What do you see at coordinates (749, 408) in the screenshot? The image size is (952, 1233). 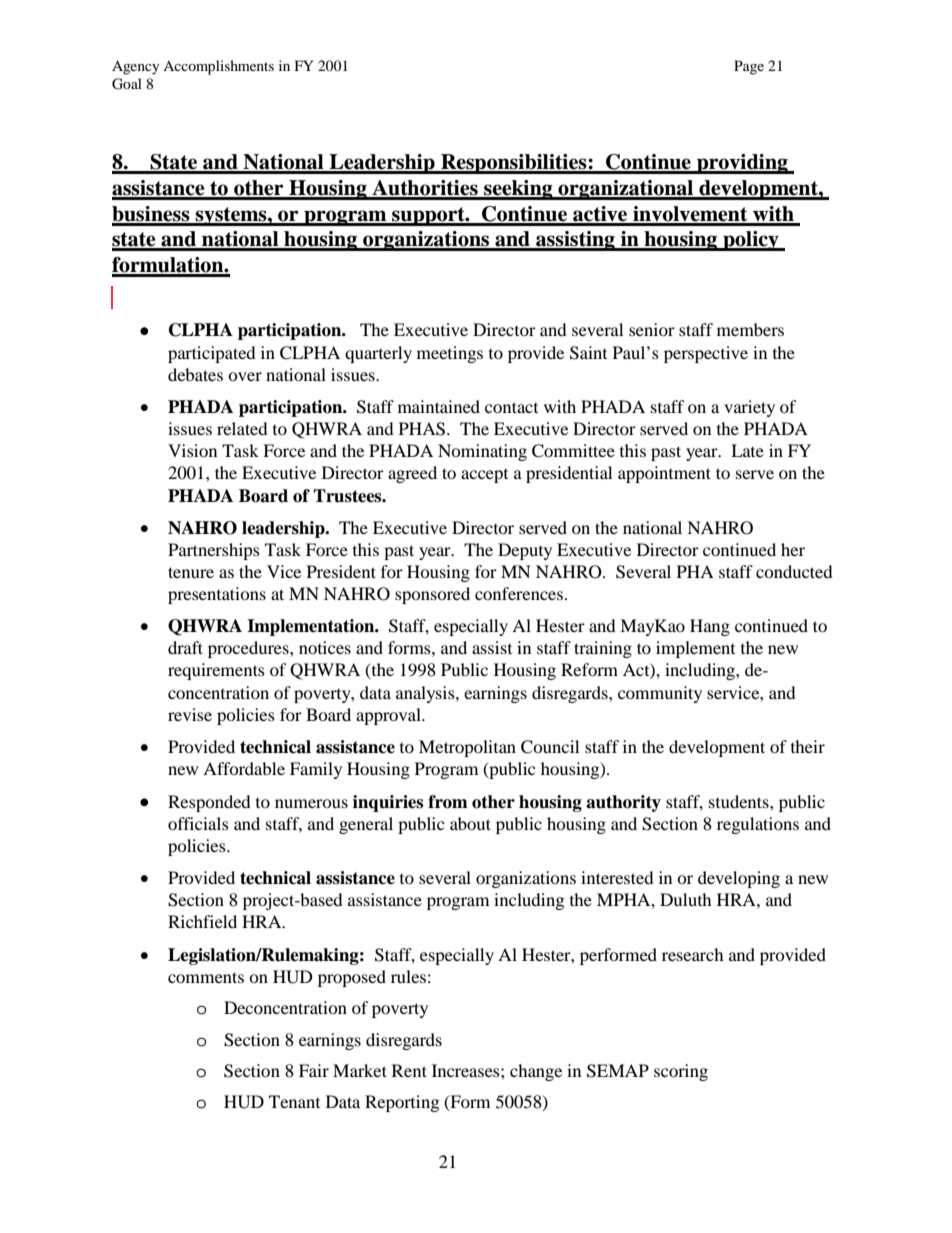 I see `variety` at bounding box center [749, 408].
